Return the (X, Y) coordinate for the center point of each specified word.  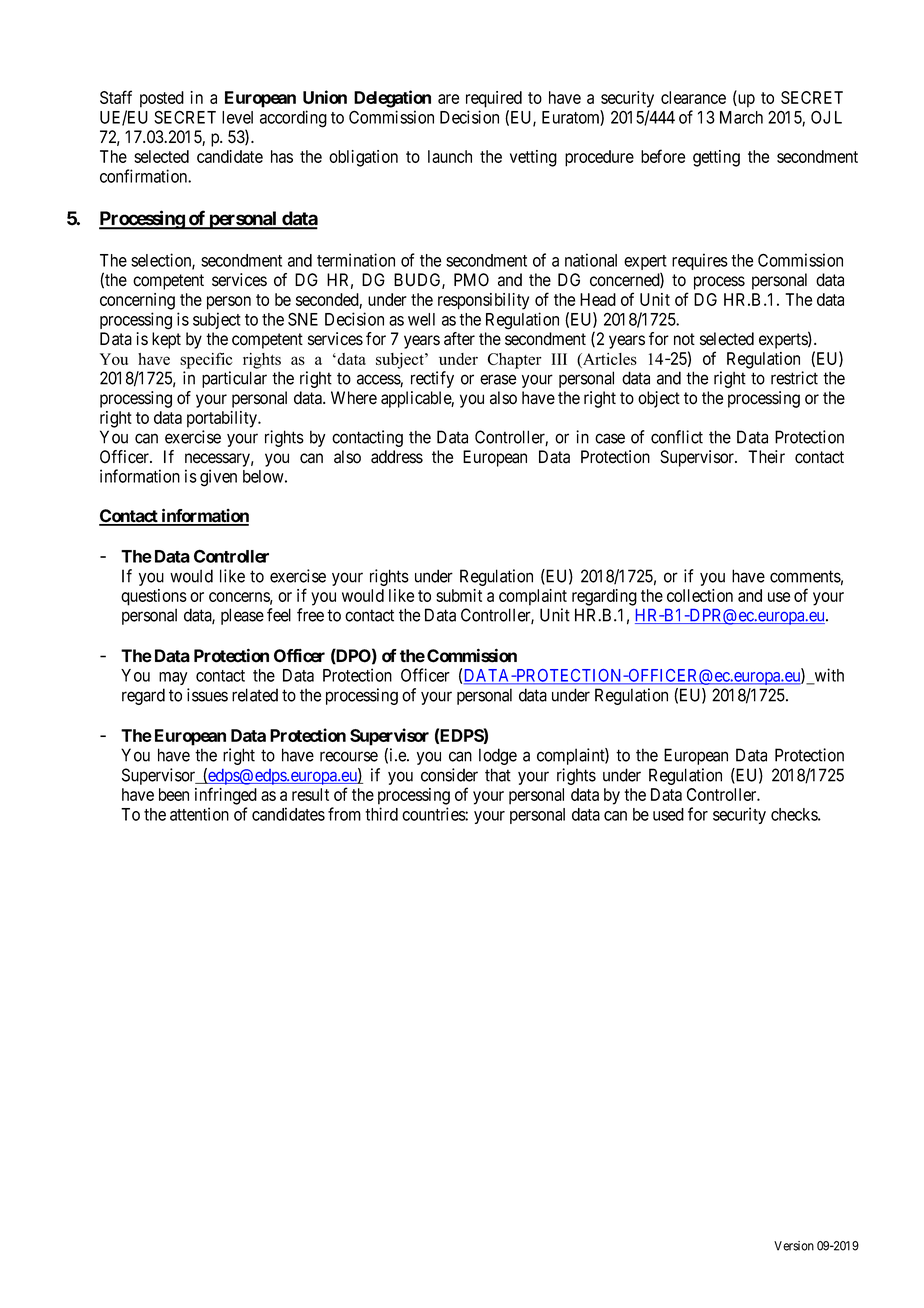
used (668, 814)
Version (794, 1246)
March (741, 117)
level (237, 117)
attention (199, 814)
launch (450, 156)
